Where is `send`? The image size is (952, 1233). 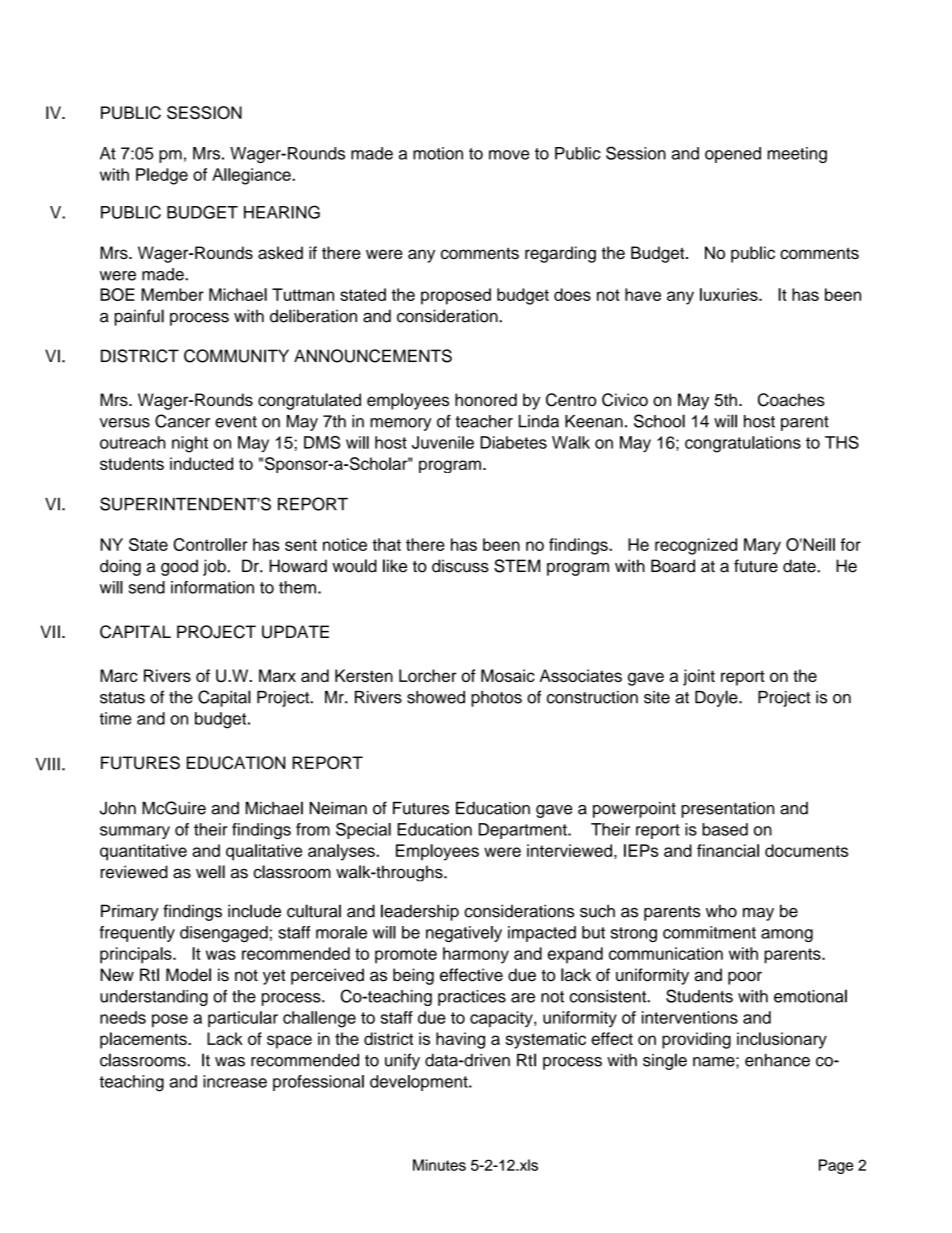
send is located at coordinates (147, 587).
